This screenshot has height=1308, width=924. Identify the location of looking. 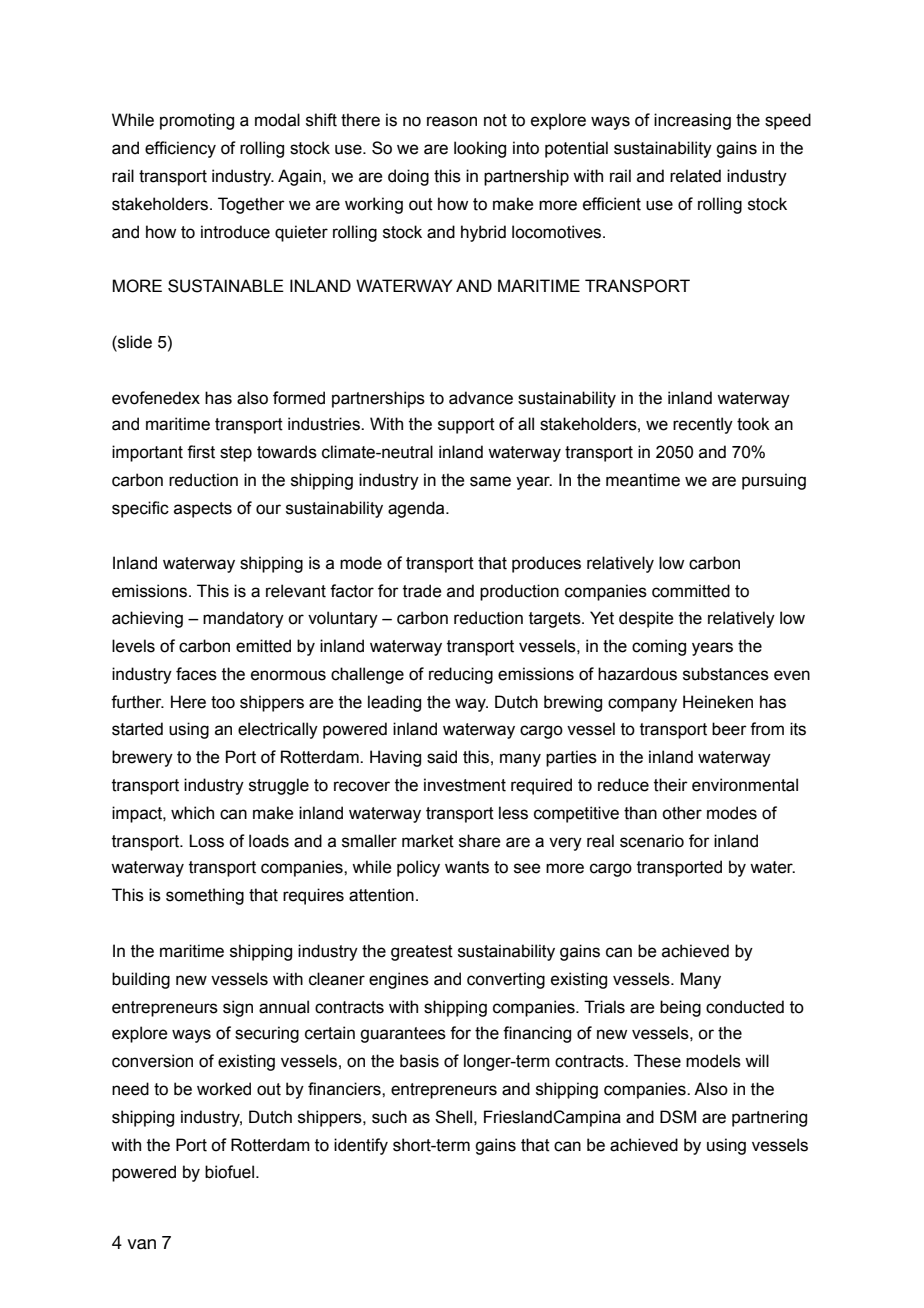
(480, 149).
